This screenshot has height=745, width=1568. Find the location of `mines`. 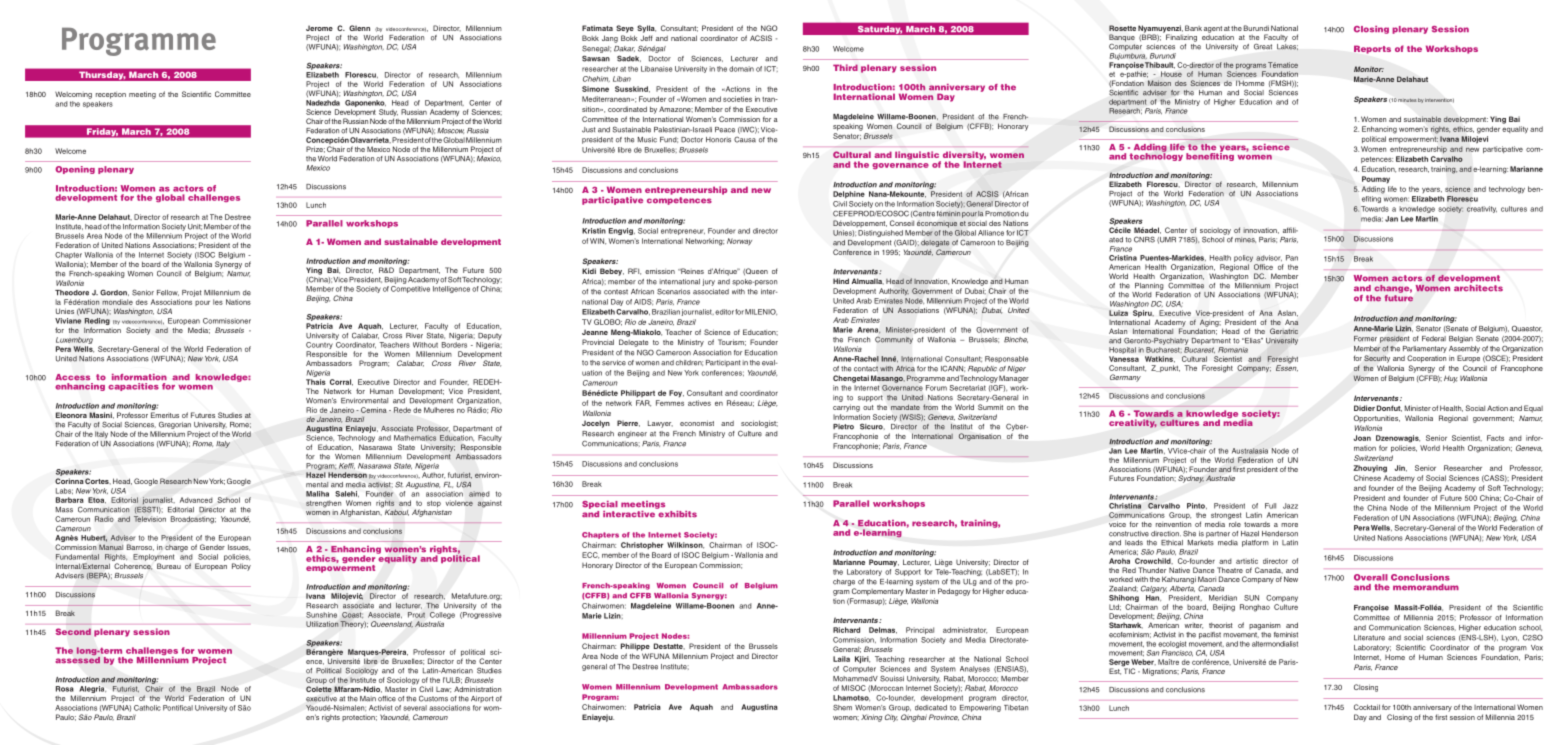

mines is located at coordinates (1245, 240).
